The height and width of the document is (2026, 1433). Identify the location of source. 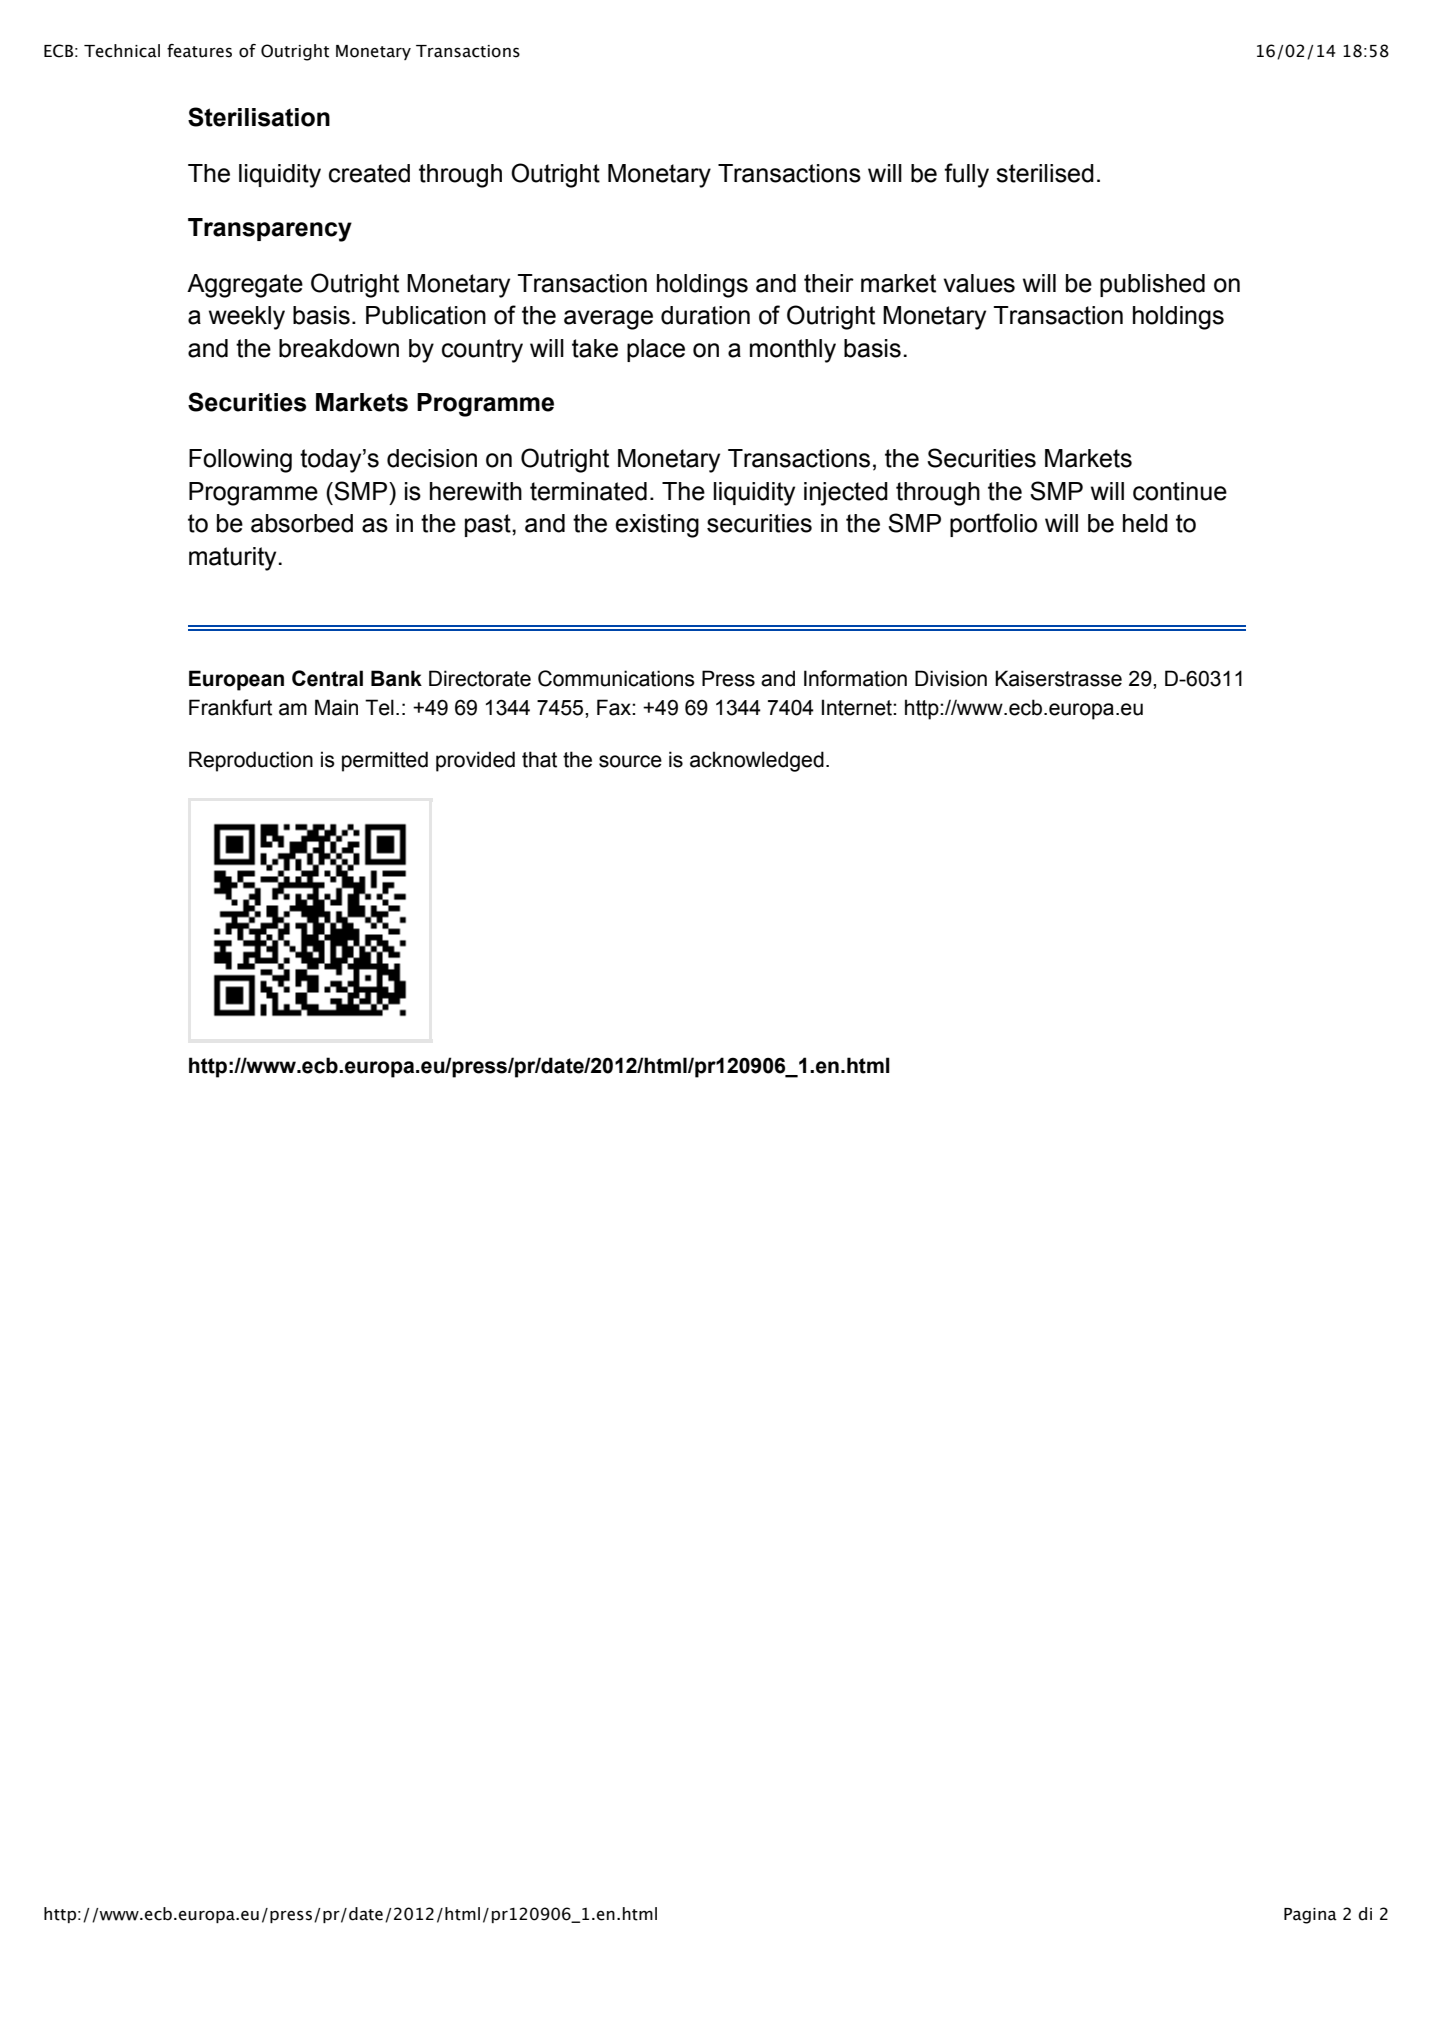
(630, 761).
